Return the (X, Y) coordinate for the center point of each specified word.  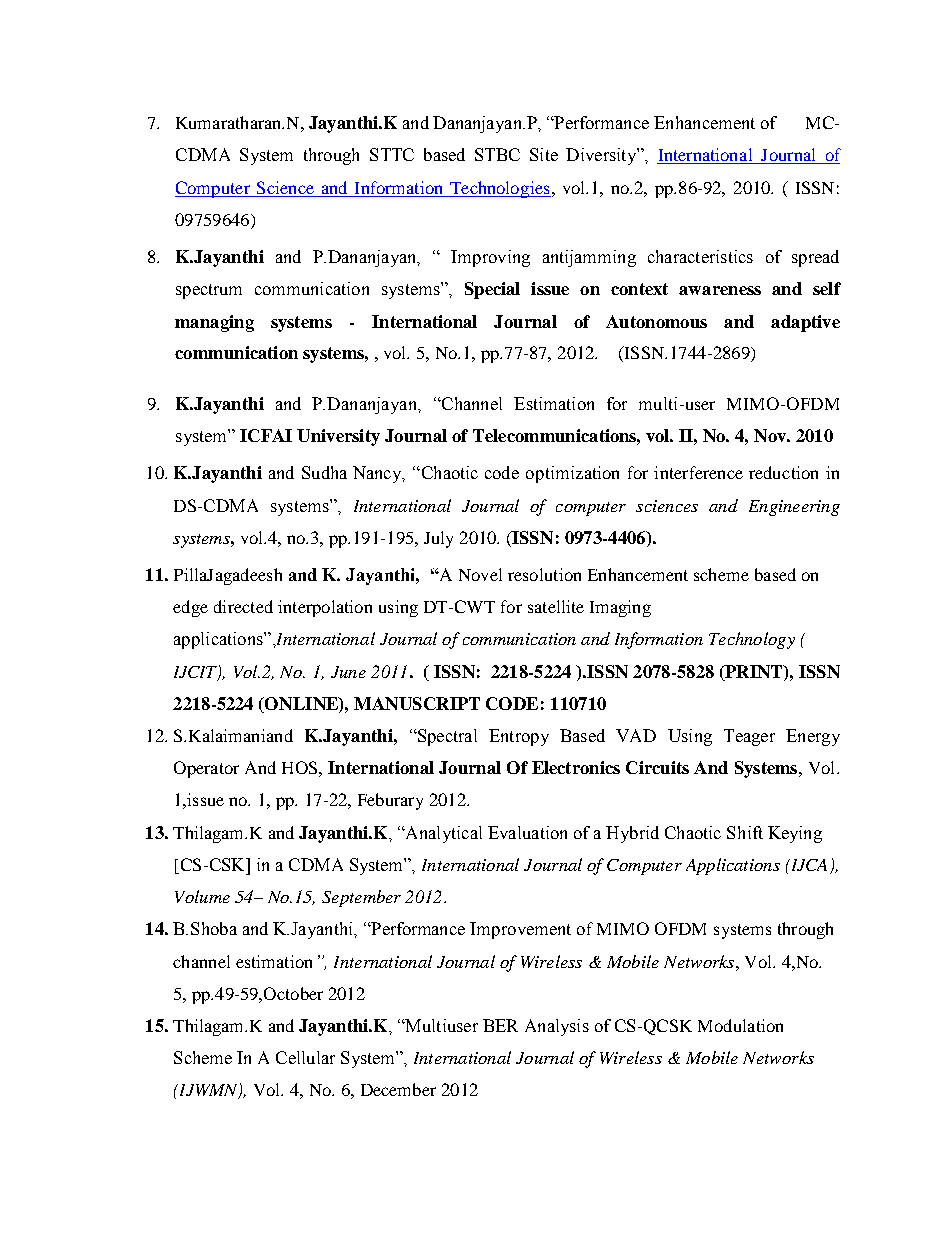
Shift (745, 832)
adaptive (805, 323)
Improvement (520, 930)
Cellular (305, 1057)
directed (243, 606)
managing (214, 323)
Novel (480, 574)
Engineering (794, 508)
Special (492, 290)
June (348, 672)
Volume (202, 896)
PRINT (754, 671)
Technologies (499, 189)
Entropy (519, 737)
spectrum (209, 291)
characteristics (700, 256)
